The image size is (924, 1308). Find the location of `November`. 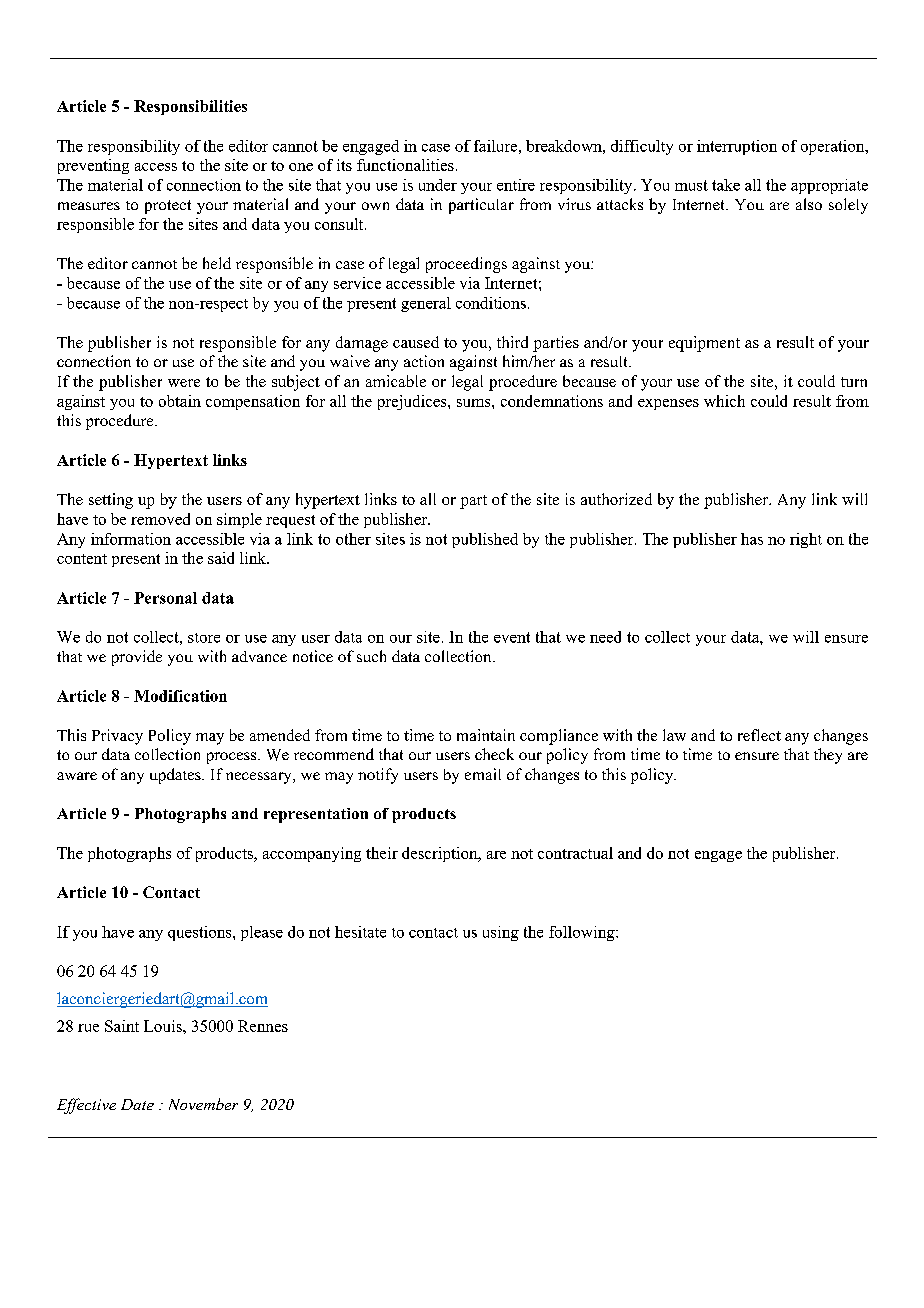

November is located at coordinates (203, 1104).
